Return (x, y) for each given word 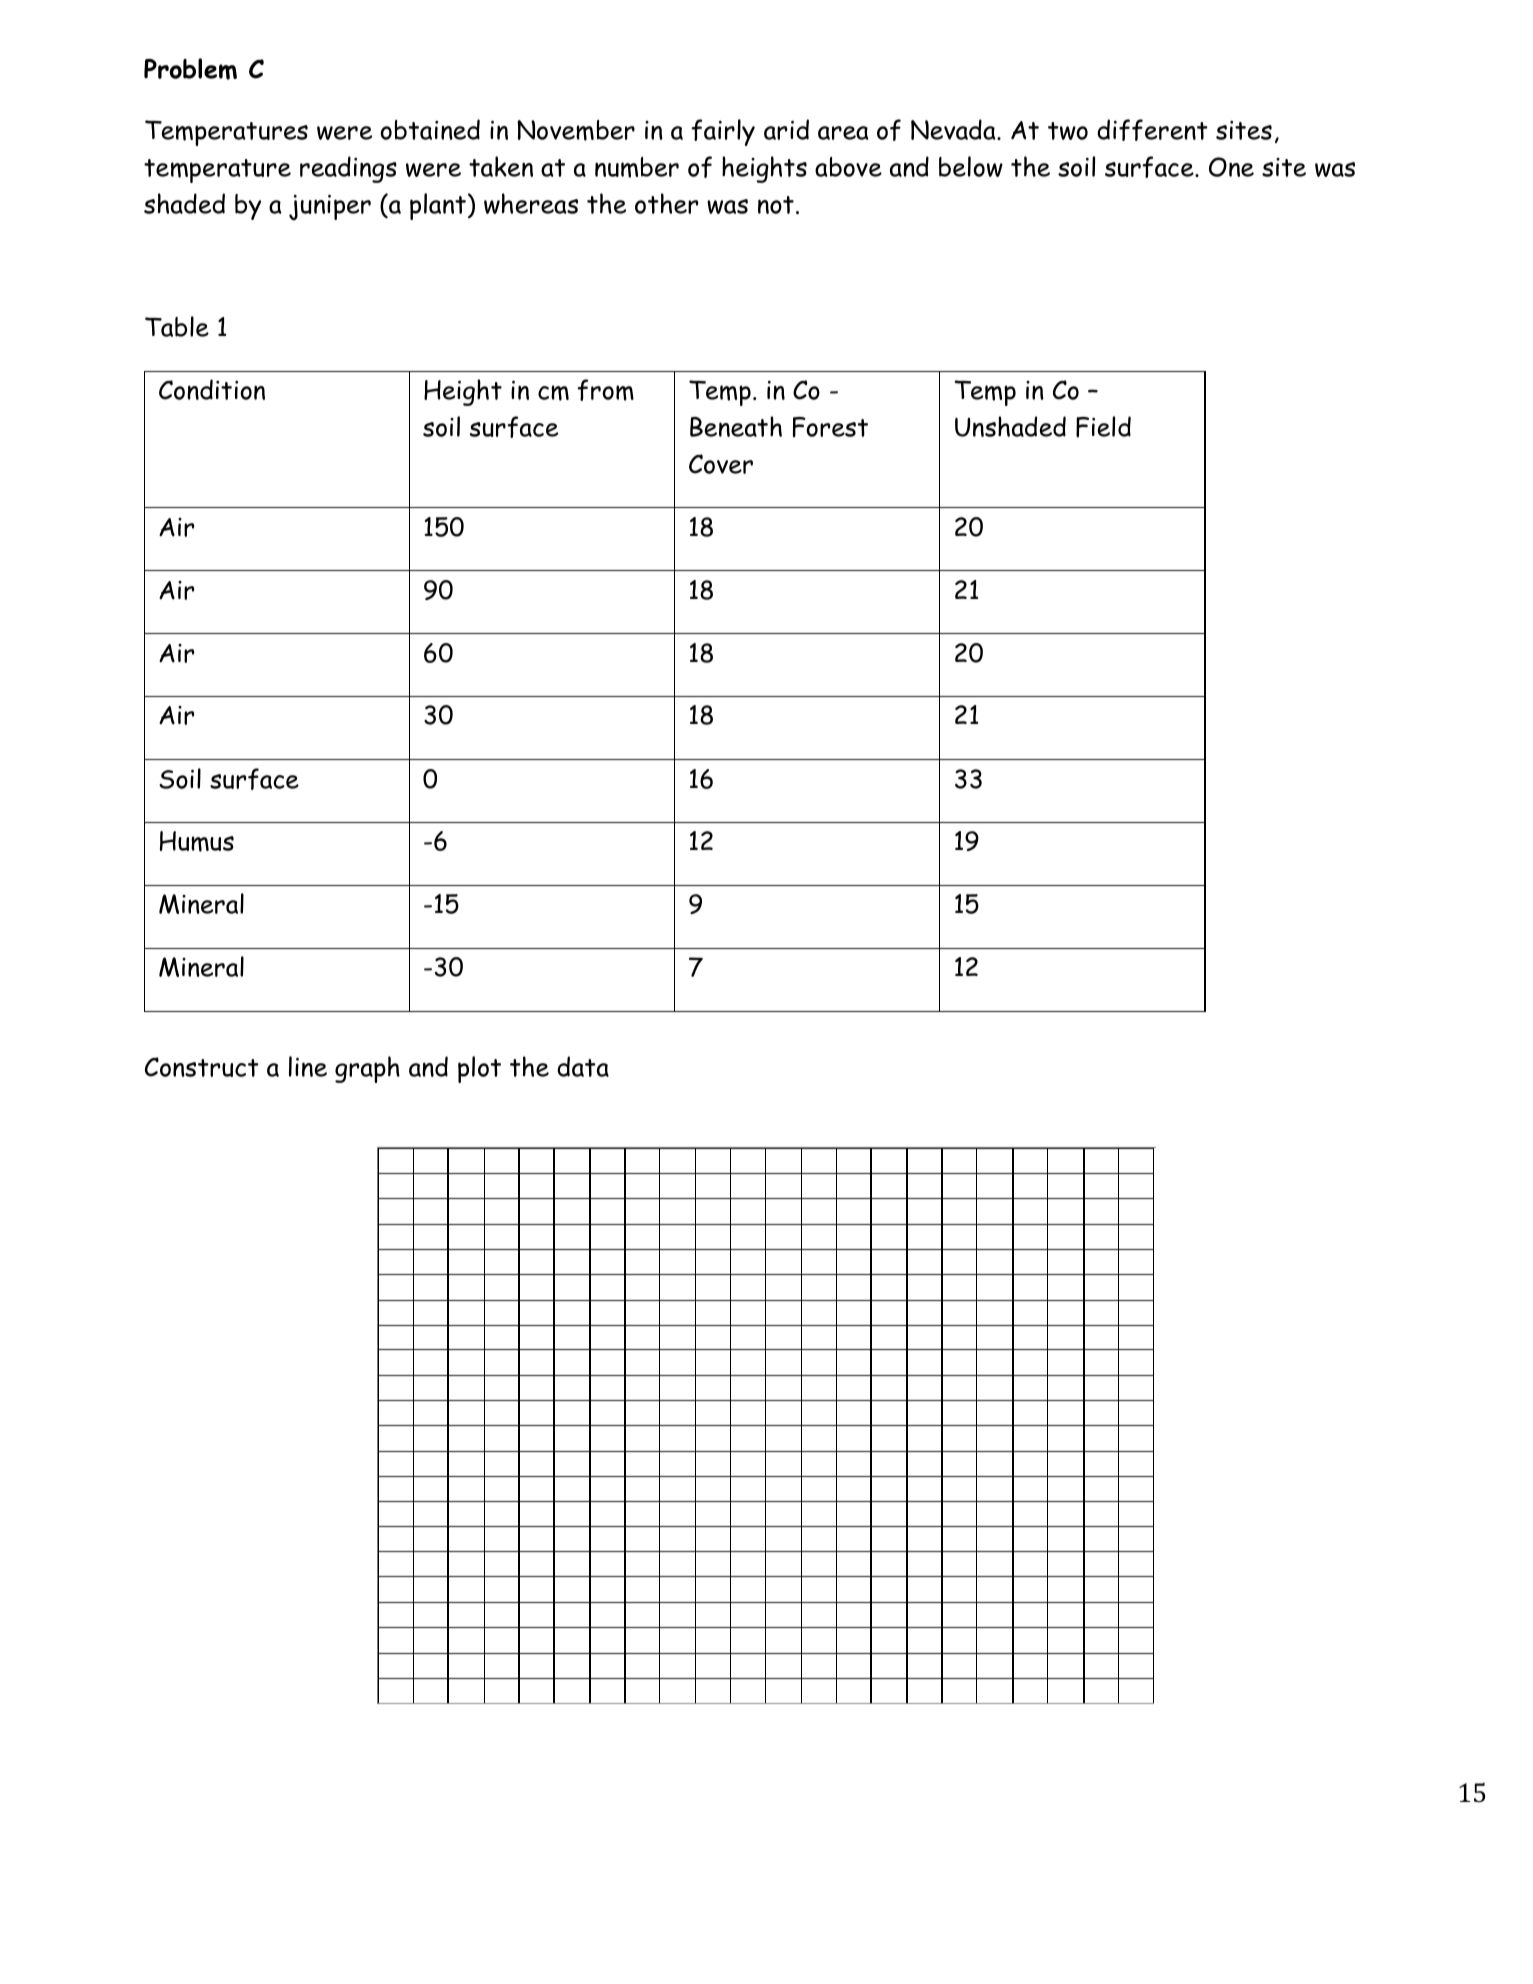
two (1068, 131)
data (583, 1066)
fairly (723, 132)
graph (367, 1069)
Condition (212, 389)
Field (1103, 427)
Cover (721, 464)
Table (177, 326)
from (605, 390)
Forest (830, 427)
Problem (190, 69)
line (308, 1066)
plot (479, 1069)
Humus (197, 841)
